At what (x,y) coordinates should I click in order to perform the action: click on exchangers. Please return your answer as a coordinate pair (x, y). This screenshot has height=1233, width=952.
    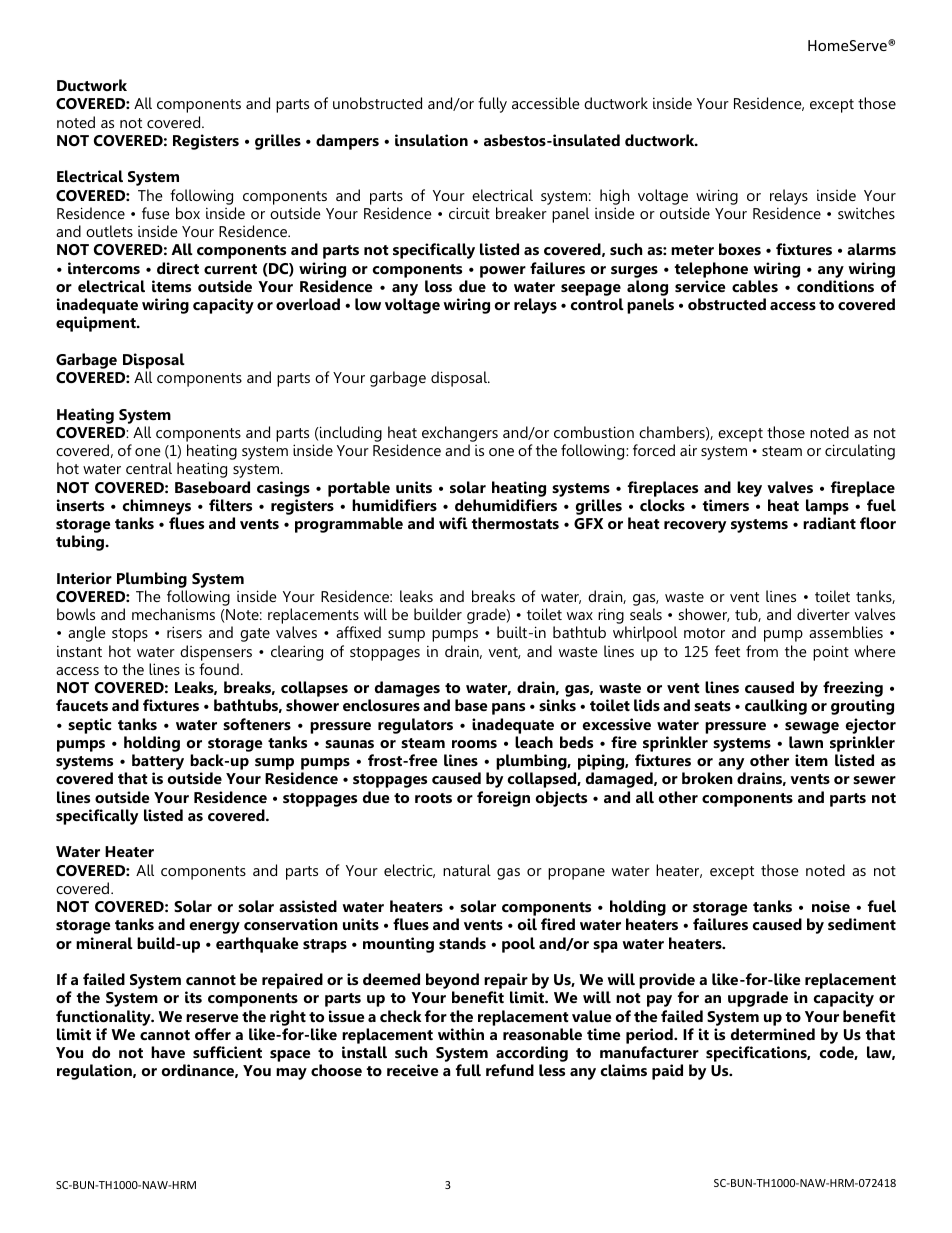
    Looking at the image, I should click on (460, 434).
